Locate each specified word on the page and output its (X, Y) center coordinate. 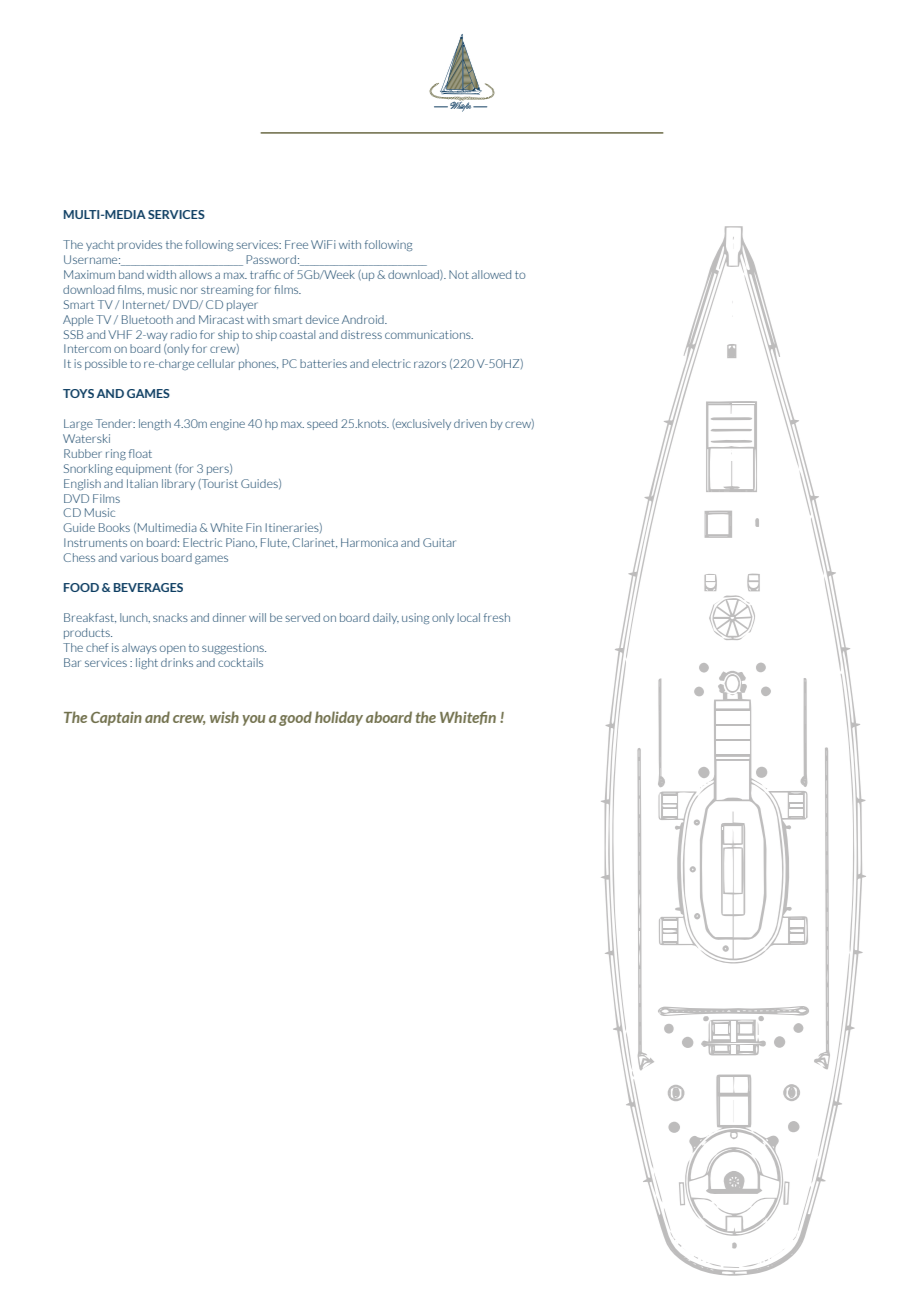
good (295, 718)
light (147, 663)
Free (296, 244)
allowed (491, 274)
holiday (339, 718)
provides (140, 245)
